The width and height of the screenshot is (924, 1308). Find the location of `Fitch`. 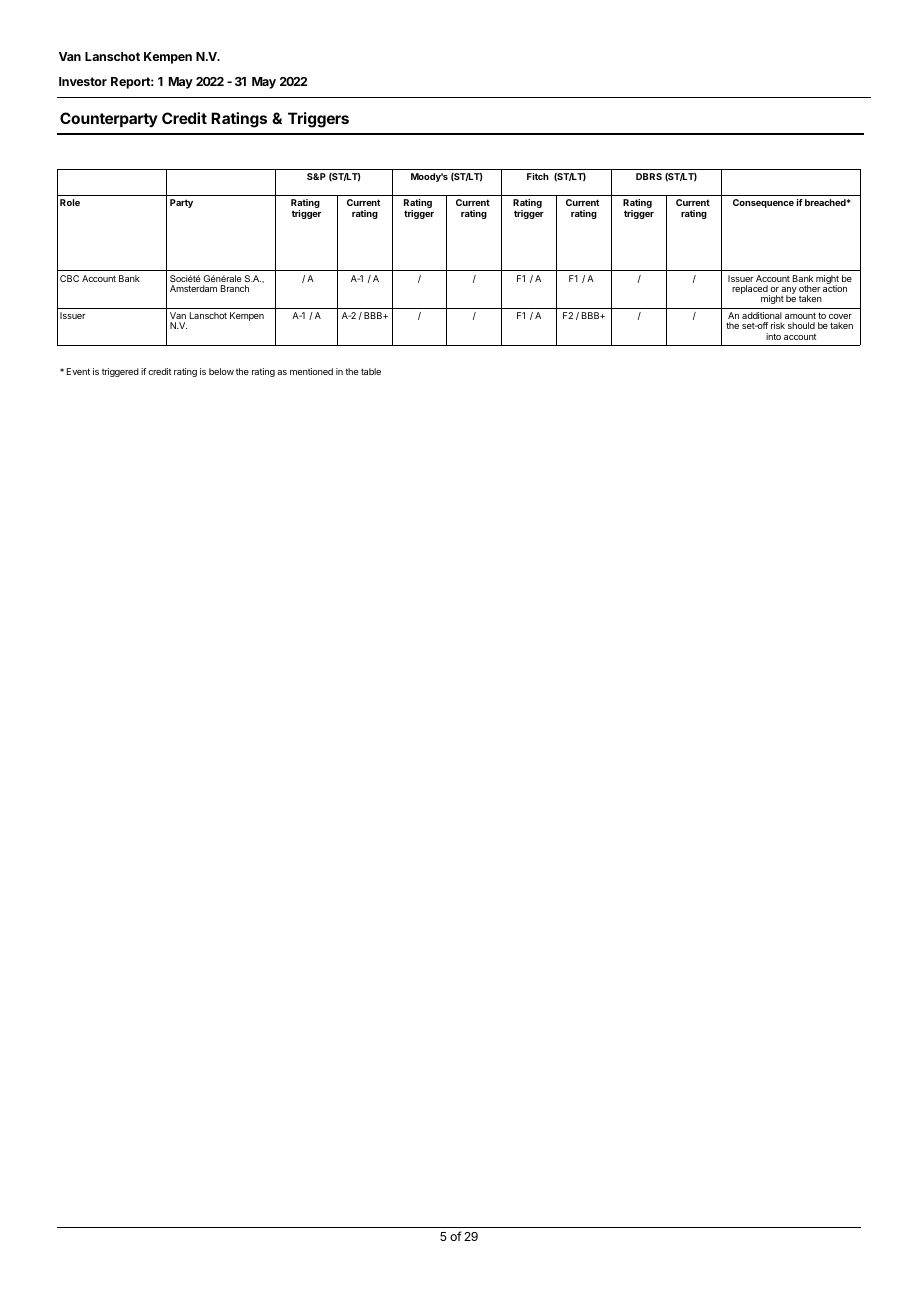

Fitch is located at coordinates (538, 176).
